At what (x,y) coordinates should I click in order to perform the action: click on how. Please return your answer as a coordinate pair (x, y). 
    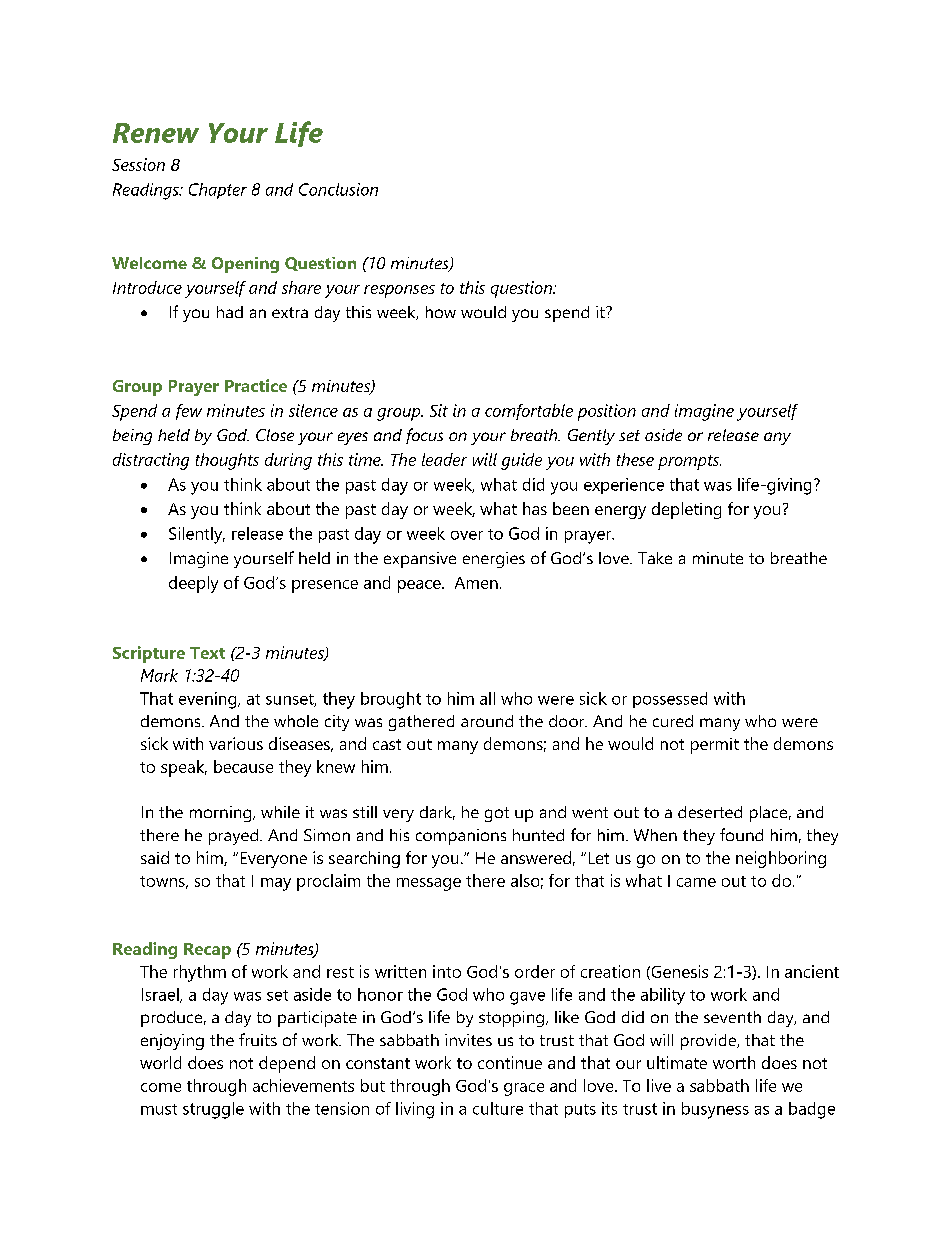
    Looking at the image, I should click on (441, 312).
